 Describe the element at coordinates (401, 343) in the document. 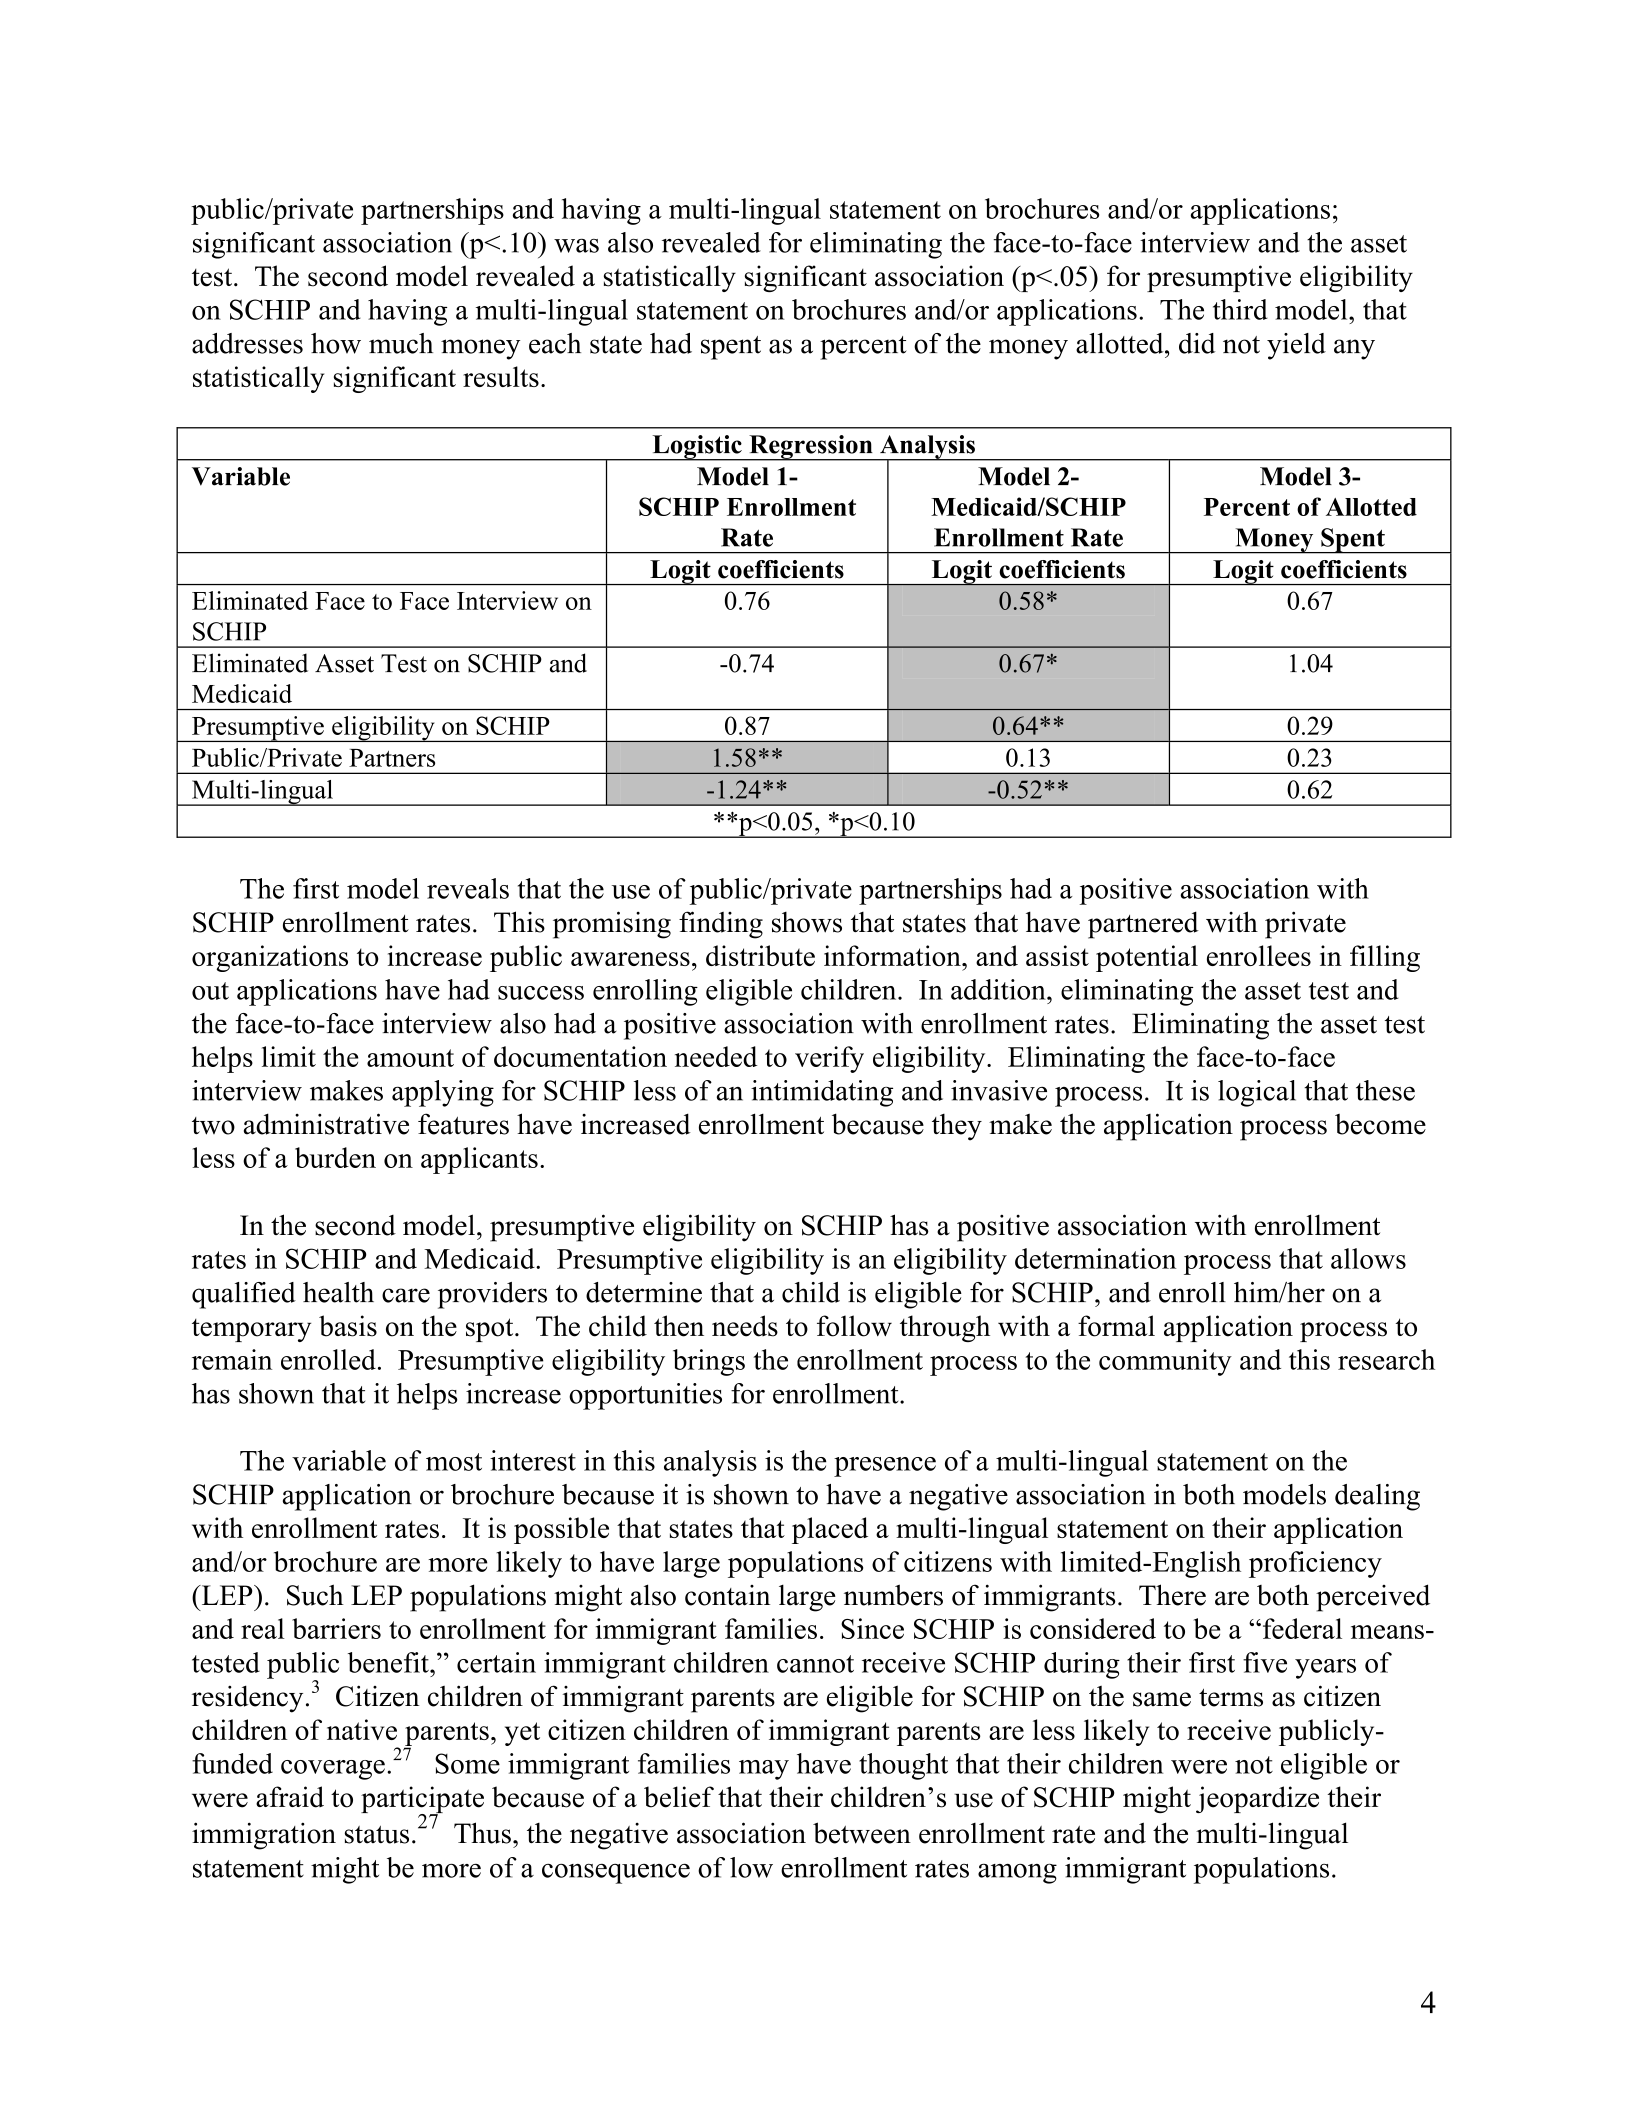

I see `much` at that location.
